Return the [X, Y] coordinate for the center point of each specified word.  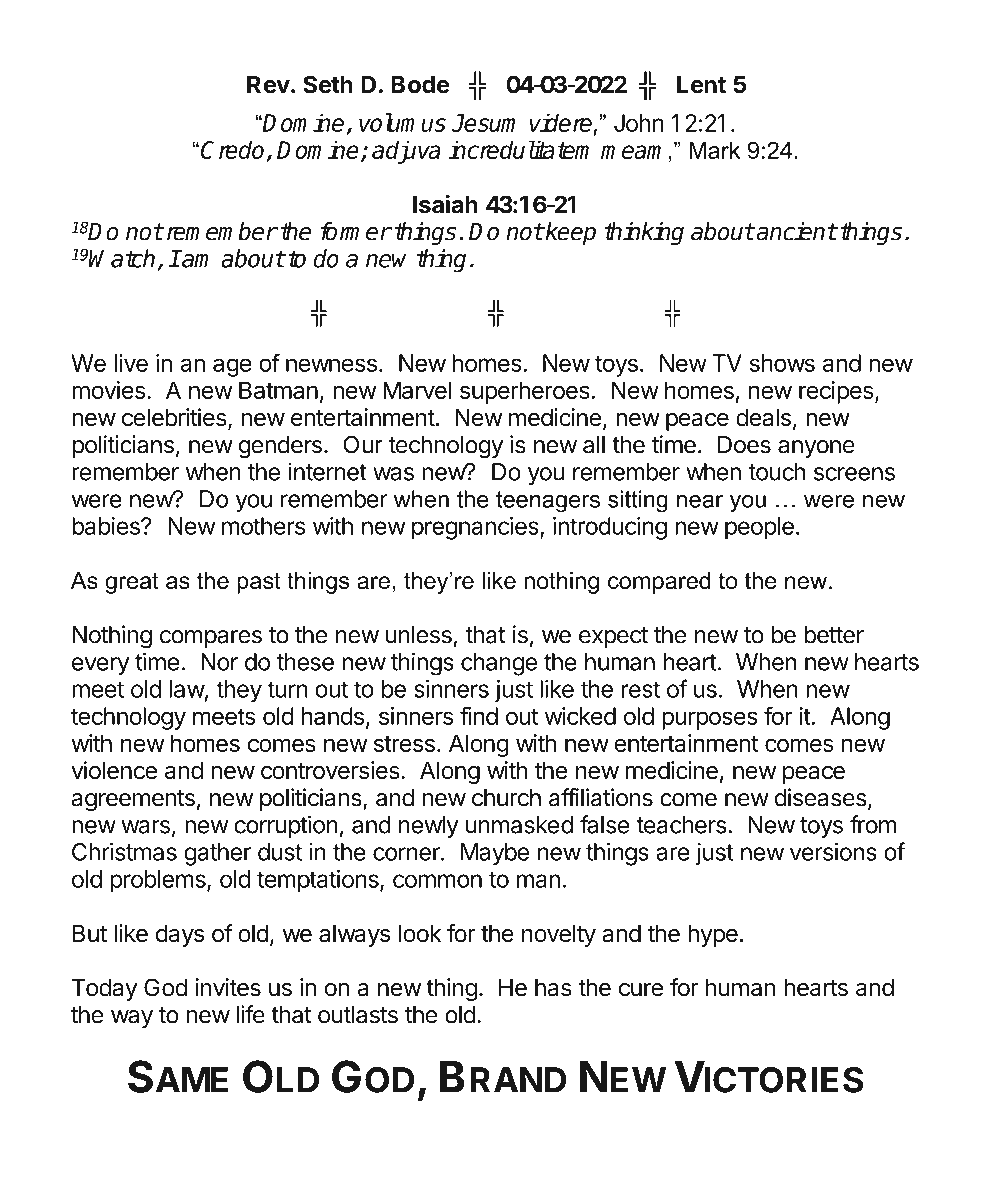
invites [228, 987]
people [759, 528]
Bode [420, 85]
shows [782, 363]
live [131, 363]
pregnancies [476, 528]
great [132, 583]
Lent [701, 85]
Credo [234, 151]
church [506, 798]
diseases [821, 797]
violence [114, 770]
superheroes [525, 392]
